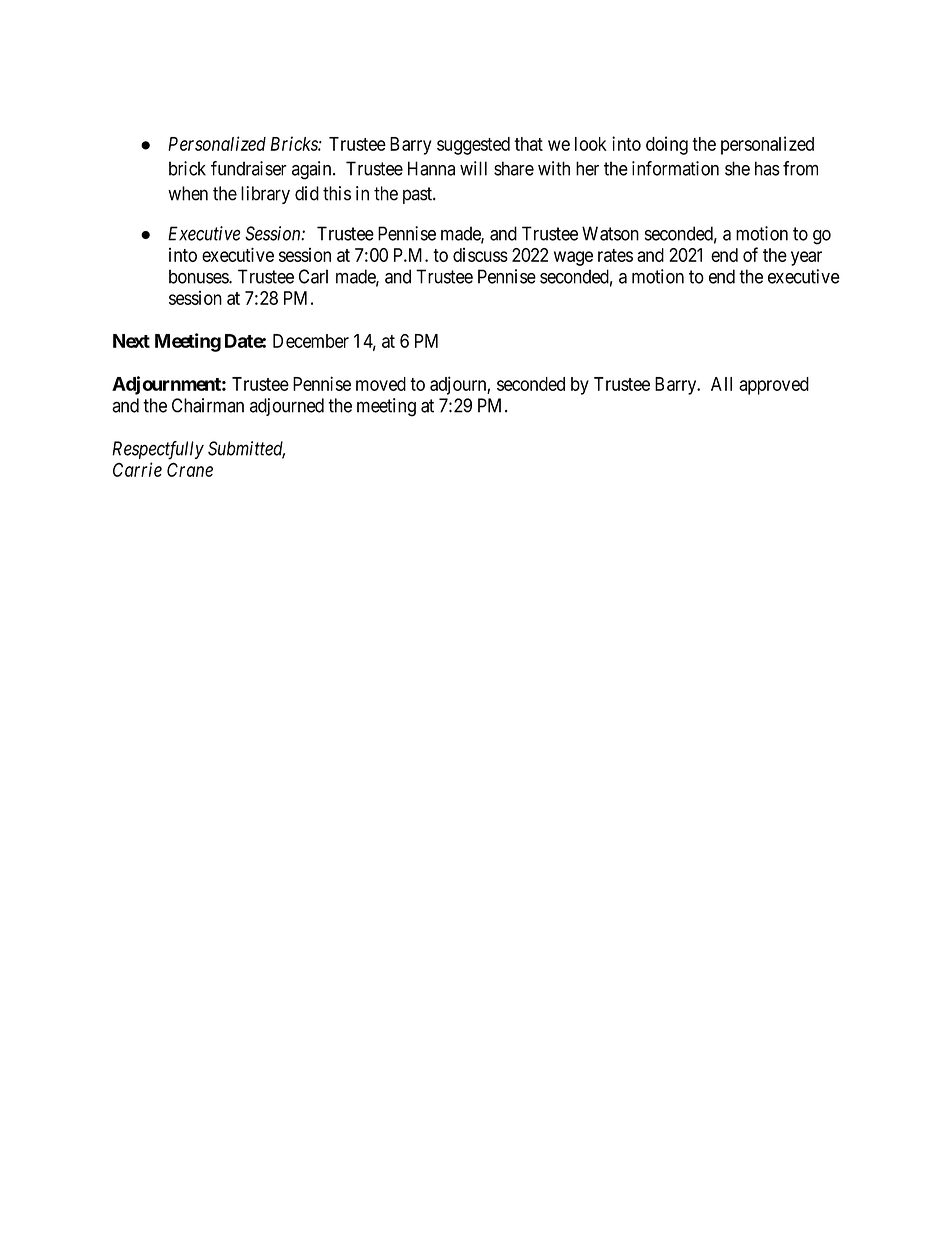  What do you see at coordinates (249, 168) in the screenshot?
I see `fundraiser` at bounding box center [249, 168].
